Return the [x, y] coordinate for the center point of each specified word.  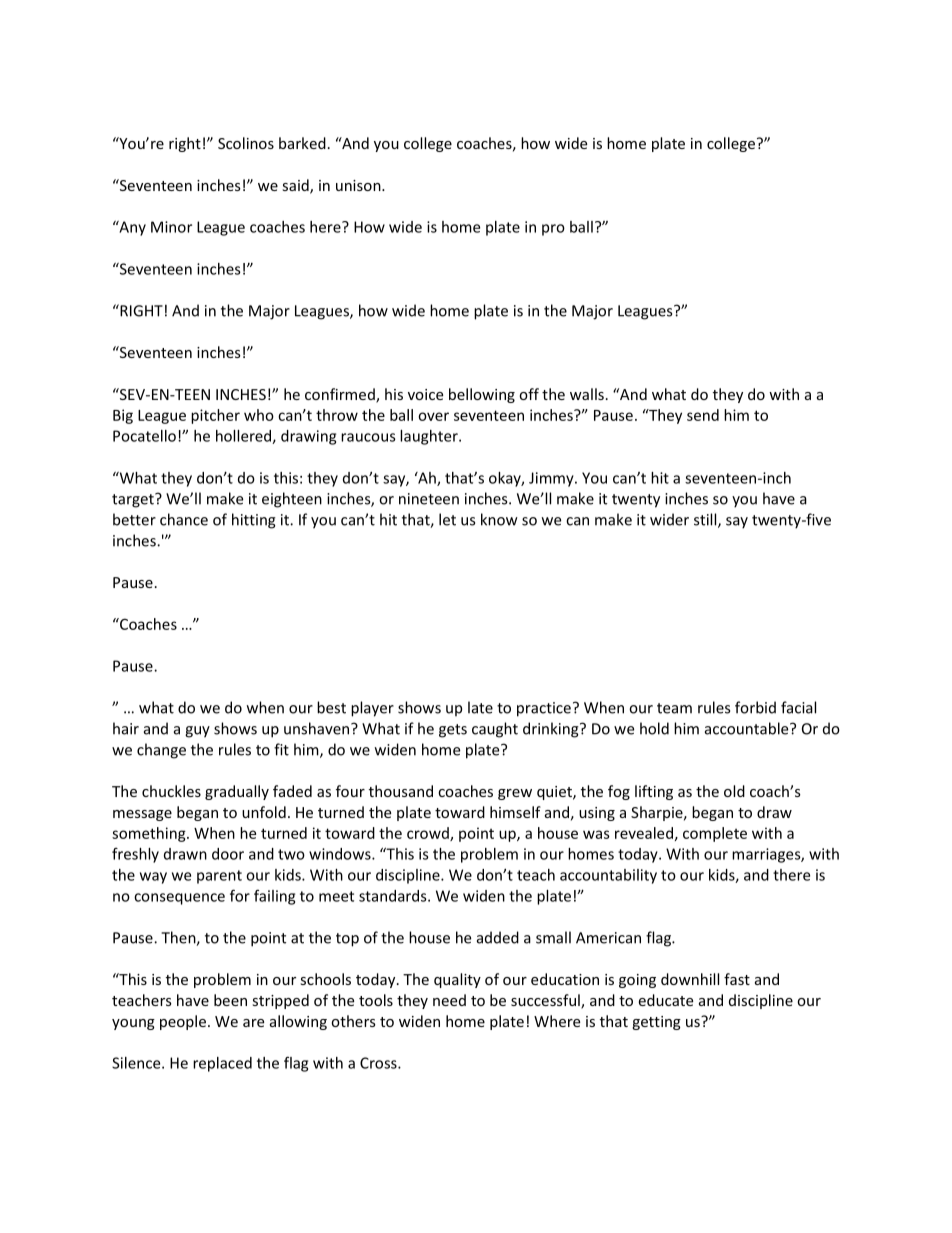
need [449, 1000]
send [703, 415]
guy [197, 732]
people [183, 1022]
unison [359, 185]
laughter [430, 437]
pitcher [215, 416]
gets [453, 731]
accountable [748, 728]
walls [587, 394]
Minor [171, 227]
